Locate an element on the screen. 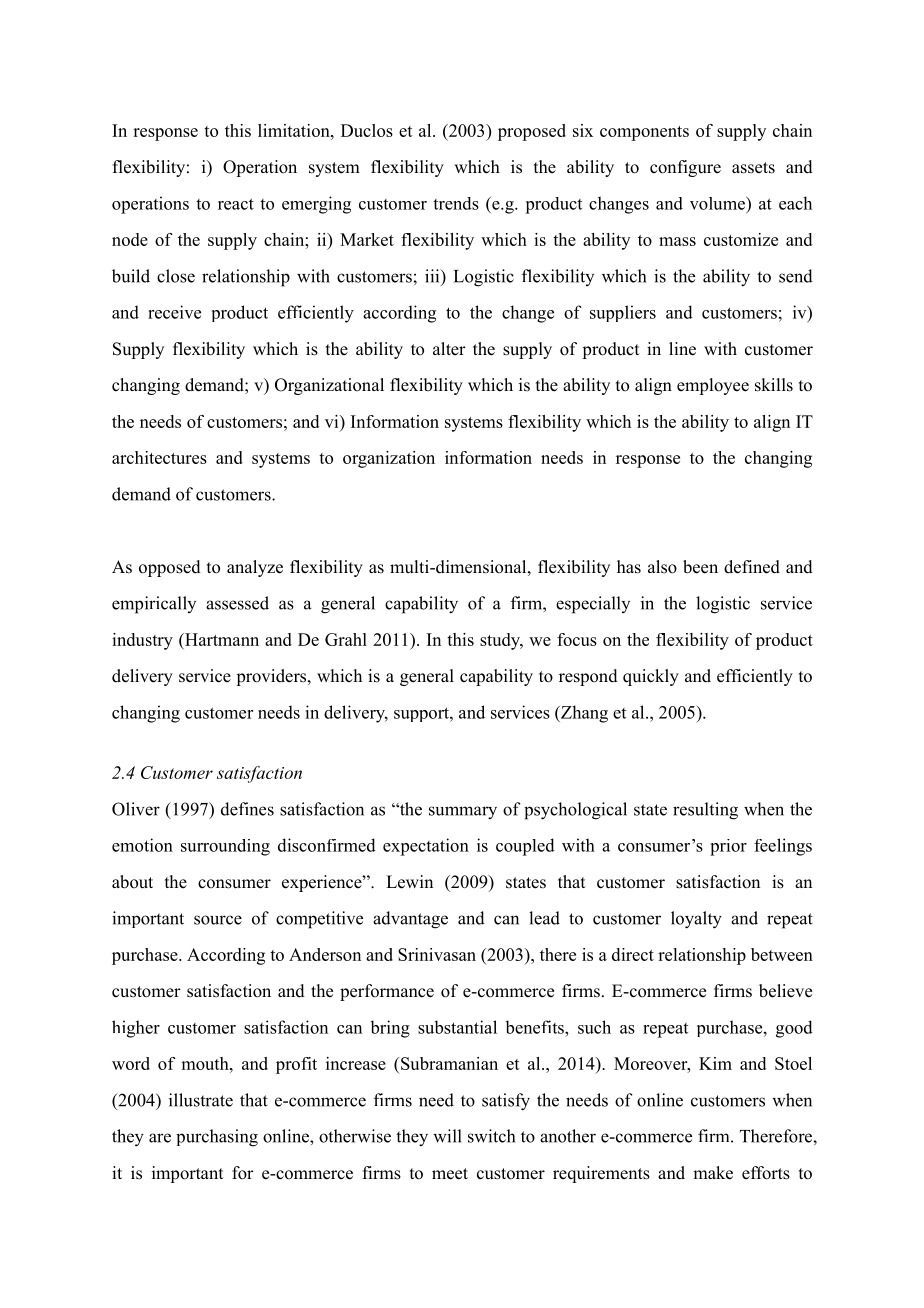  purchasing is located at coordinates (217, 1138).
